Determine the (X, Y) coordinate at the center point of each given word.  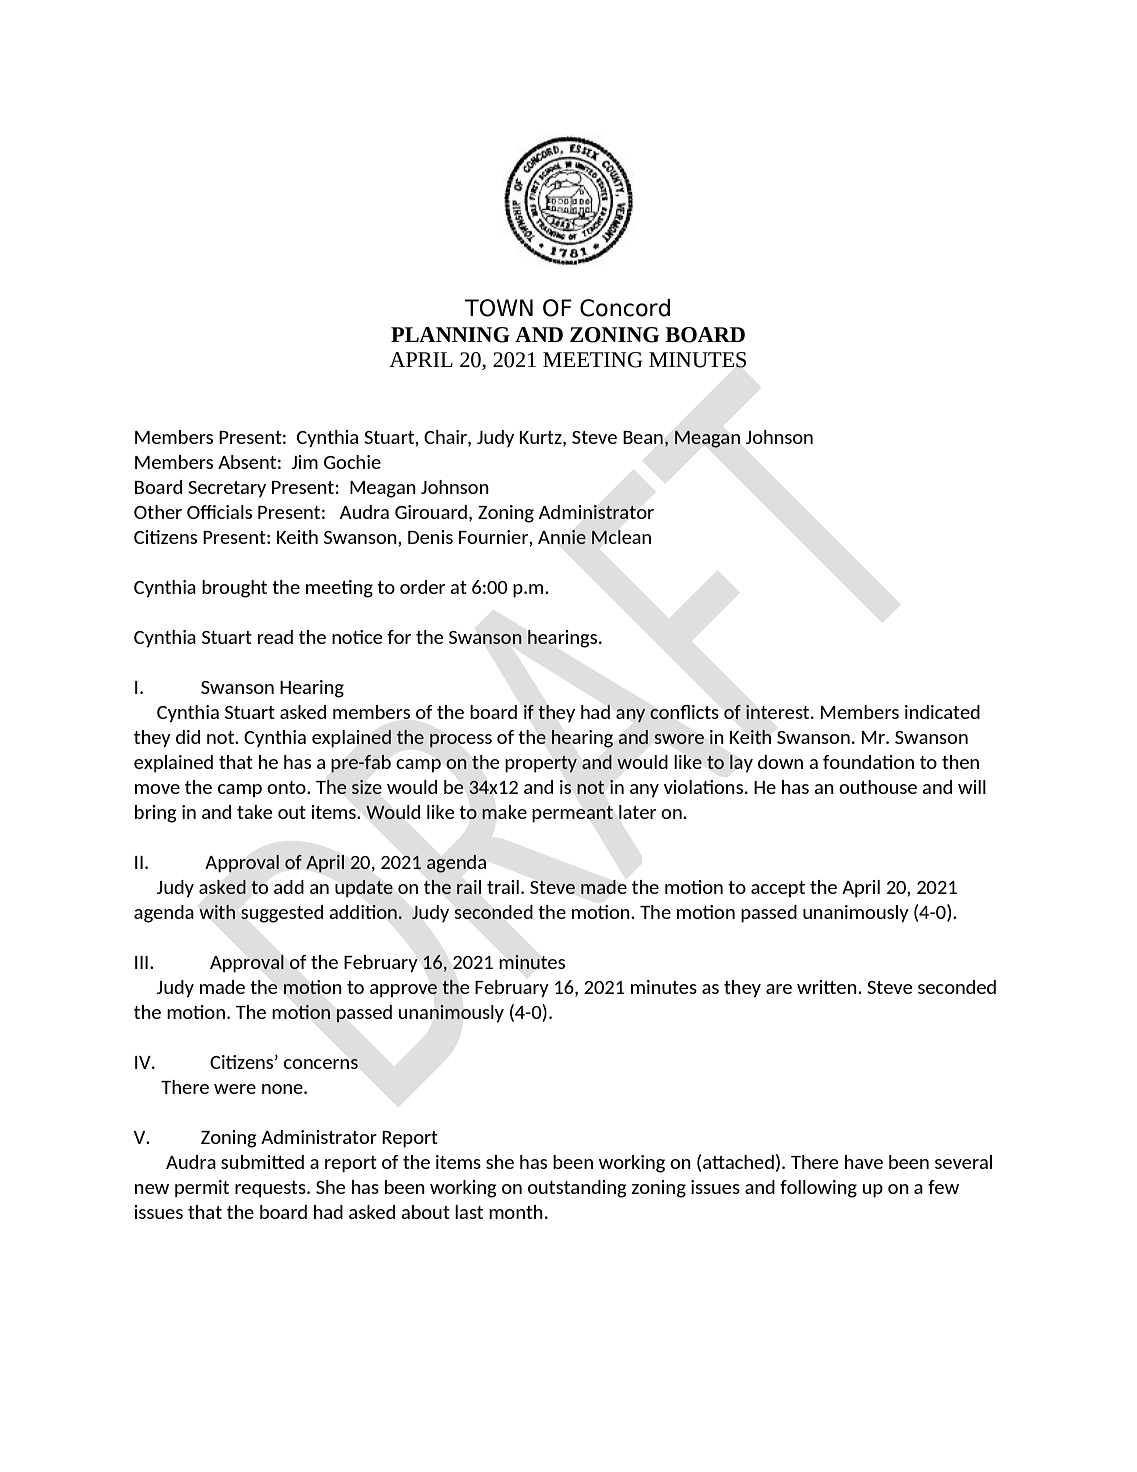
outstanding (577, 1189)
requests (271, 1189)
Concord (625, 308)
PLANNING (450, 335)
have (864, 1162)
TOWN (499, 308)
